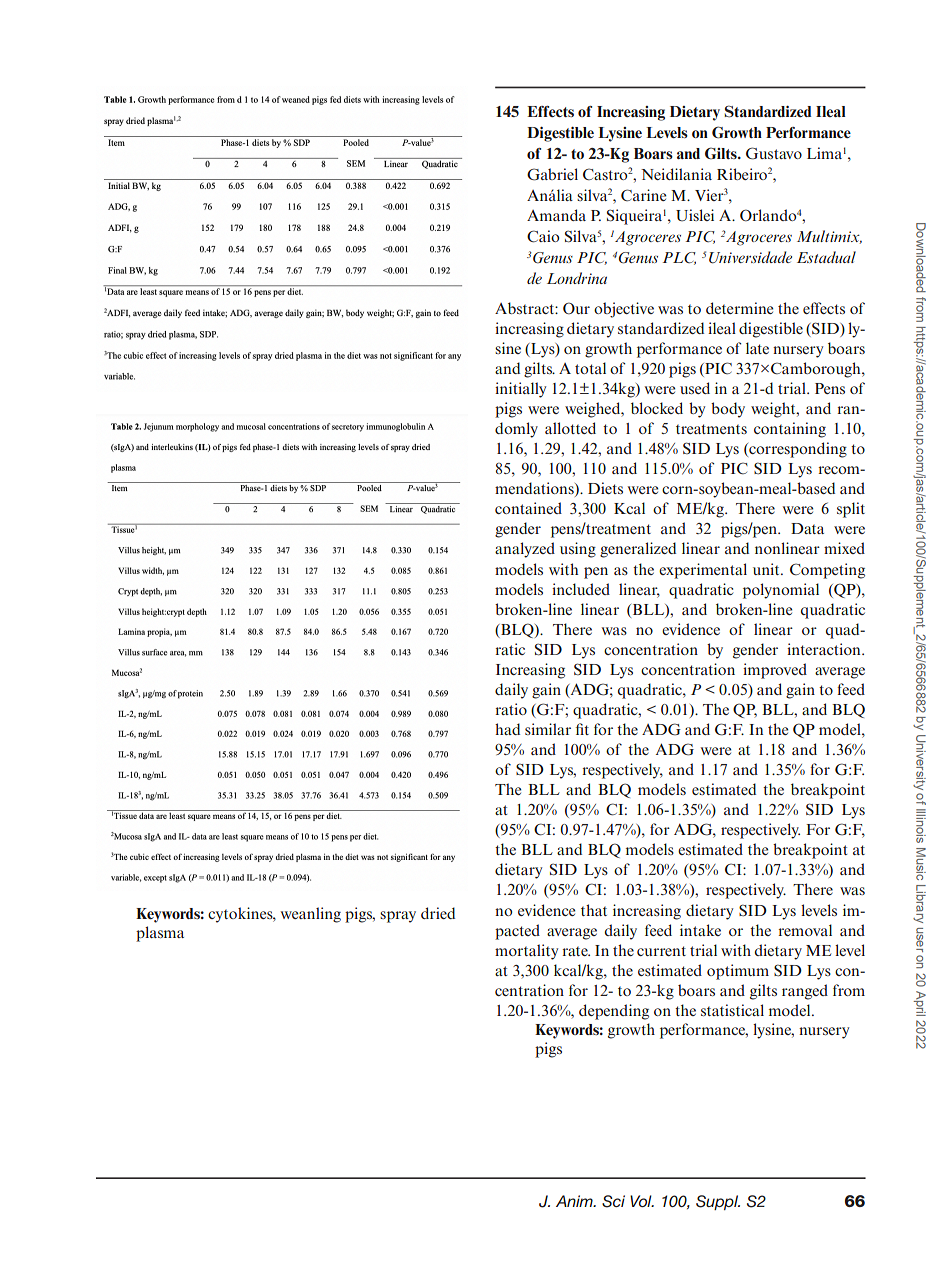  What do you see at coordinates (805, 930) in the screenshot?
I see `removal` at bounding box center [805, 930].
